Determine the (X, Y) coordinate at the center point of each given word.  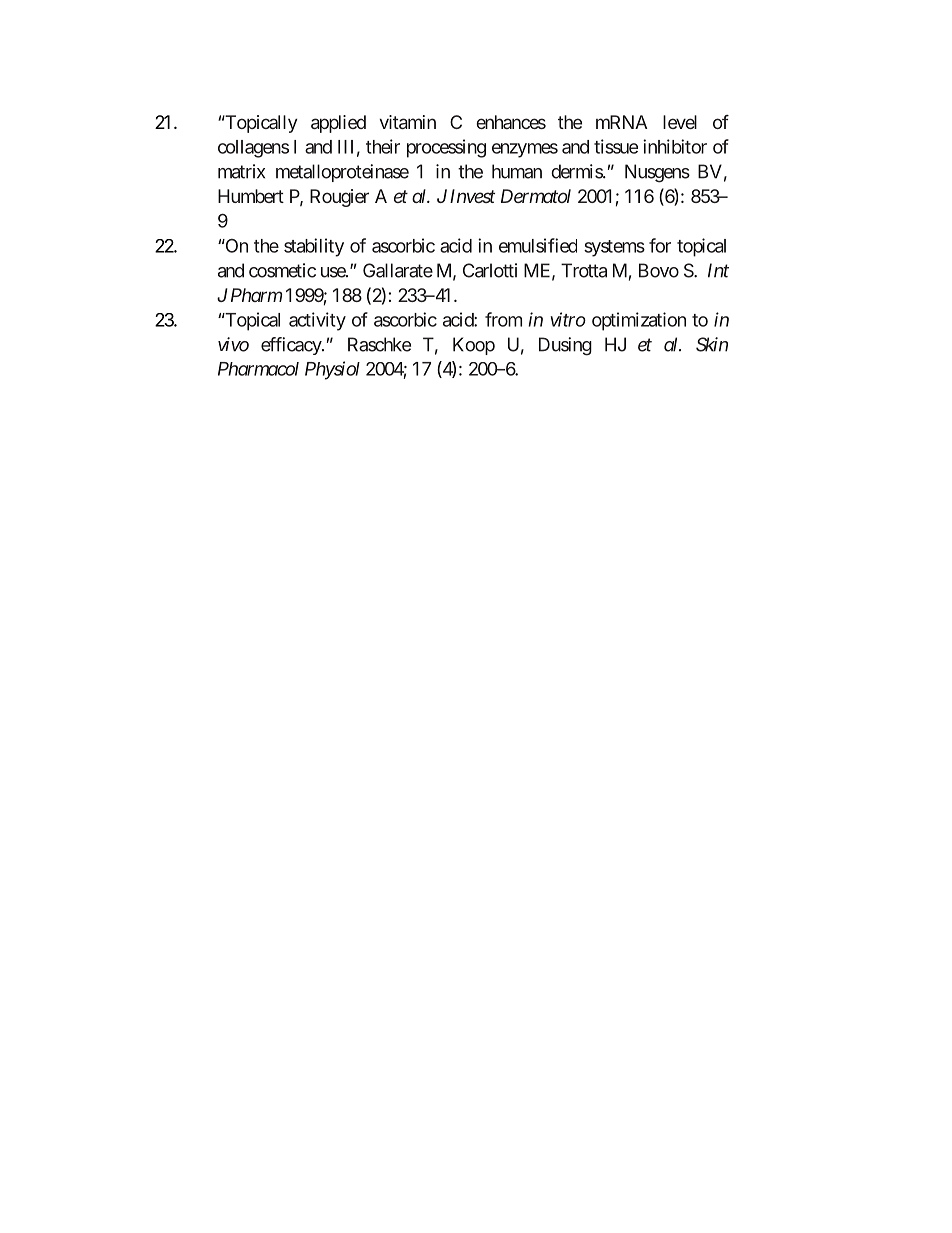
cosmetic (282, 270)
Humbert (251, 196)
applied (338, 124)
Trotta (584, 270)
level (680, 122)
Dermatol (536, 196)
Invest (472, 196)
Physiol (332, 370)
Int (718, 270)
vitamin (407, 122)
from (503, 319)
